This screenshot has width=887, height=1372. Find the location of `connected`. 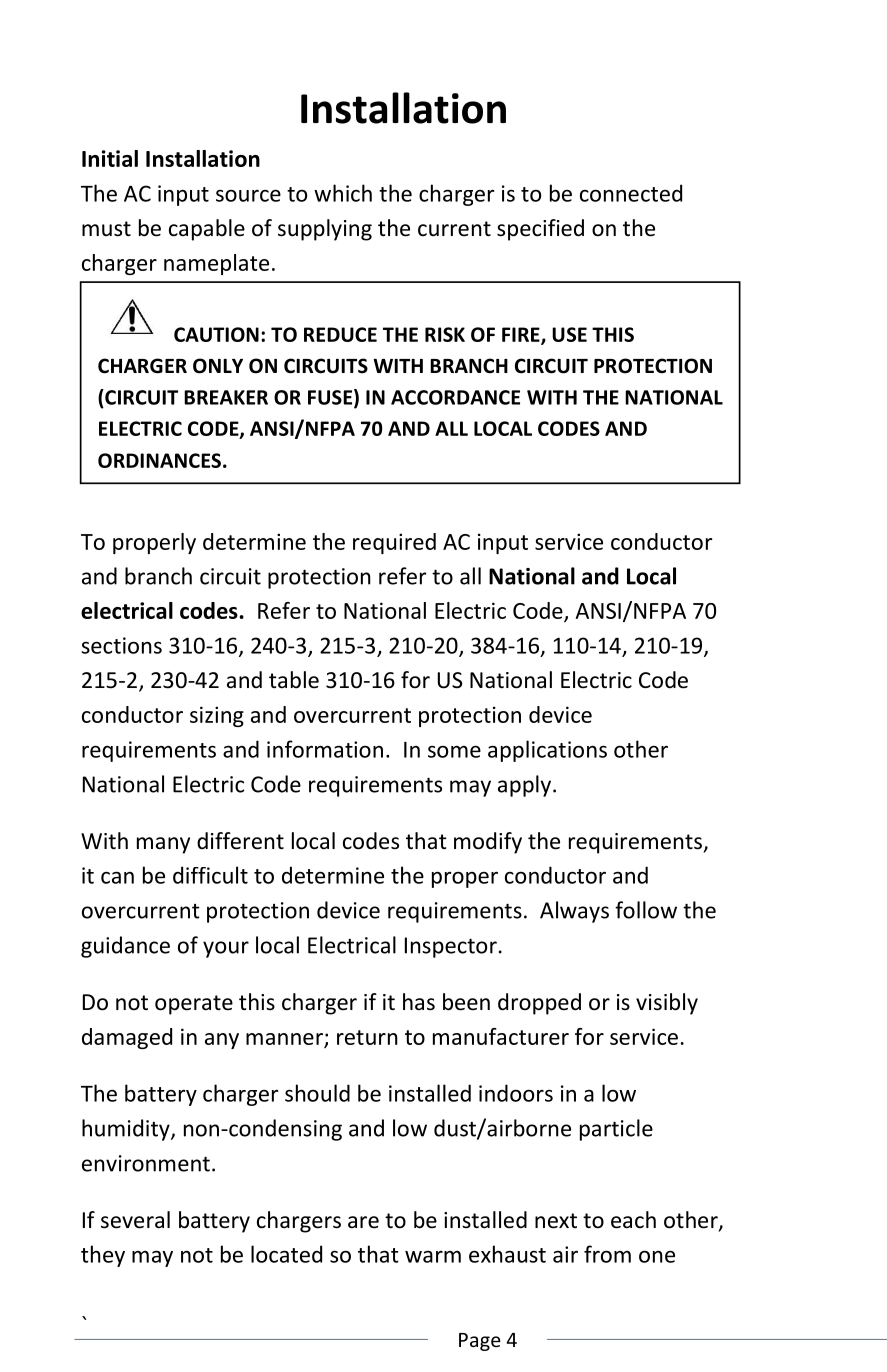

connected is located at coordinates (631, 193).
